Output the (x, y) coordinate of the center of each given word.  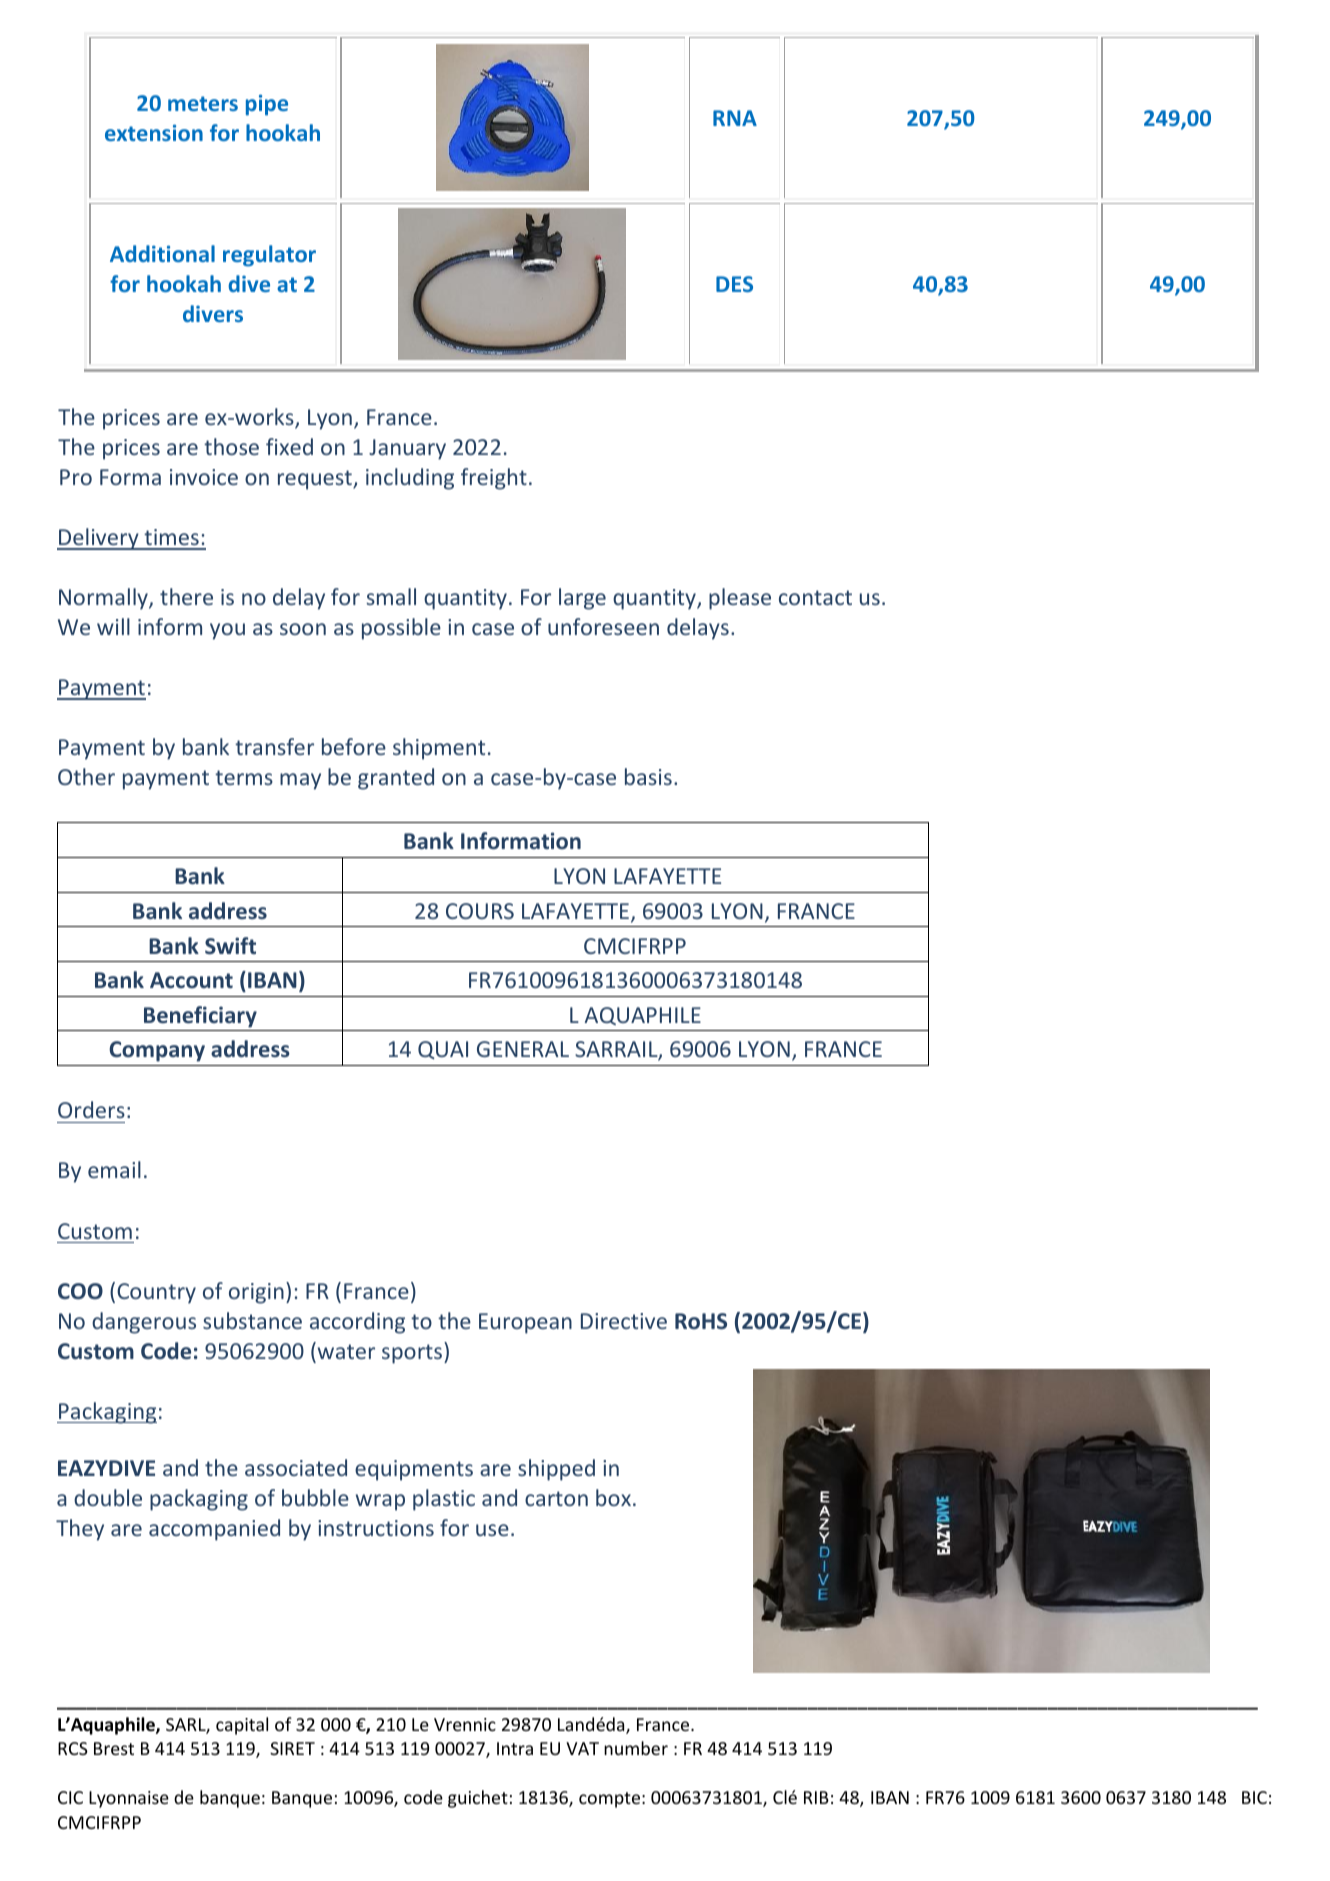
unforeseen (603, 626)
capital (242, 1726)
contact (815, 597)
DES (734, 284)
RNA (735, 118)
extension (154, 132)
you (227, 631)
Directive (624, 1321)
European (525, 1323)
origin (256, 1293)
